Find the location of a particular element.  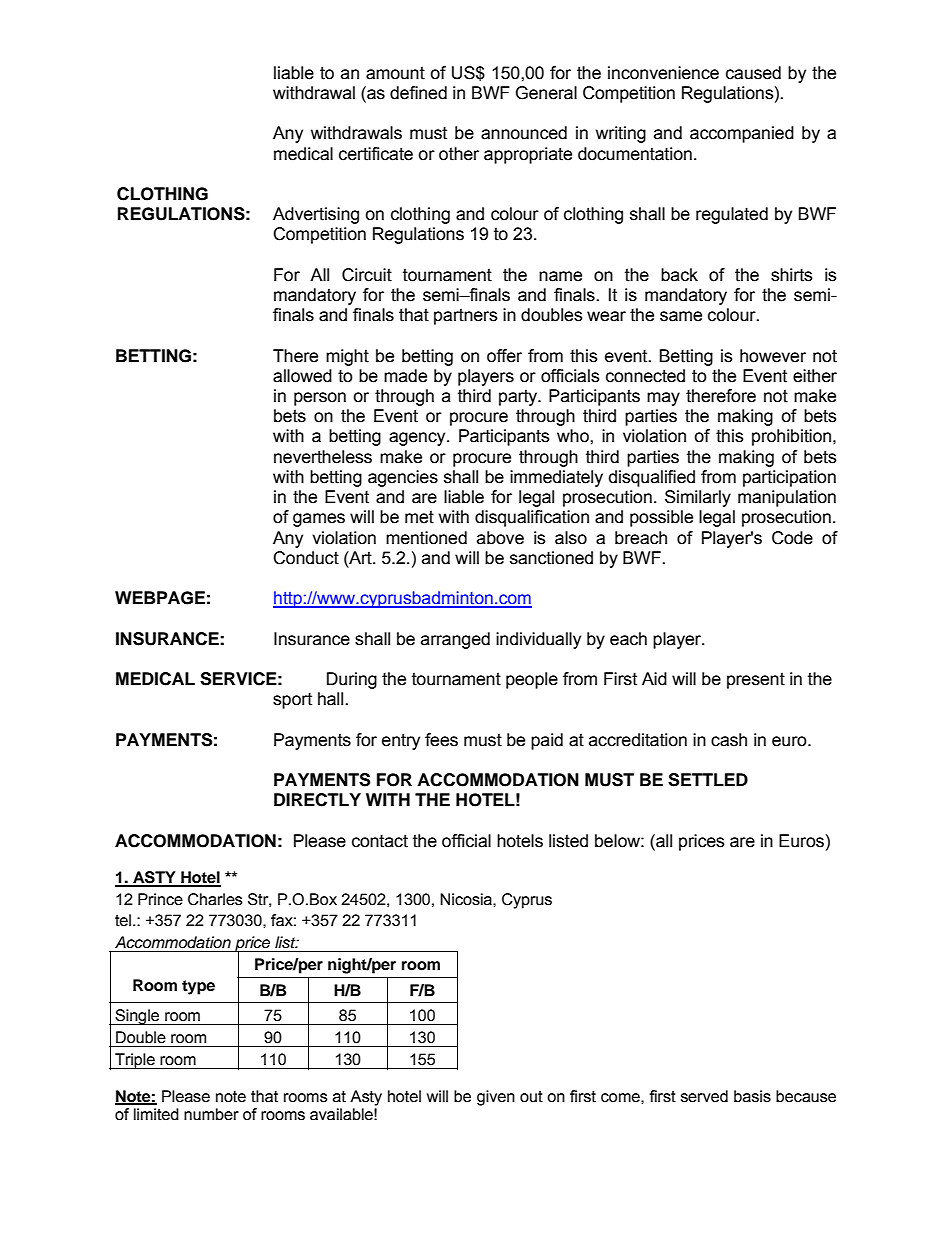

Conduct is located at coordinates (306, 558).
